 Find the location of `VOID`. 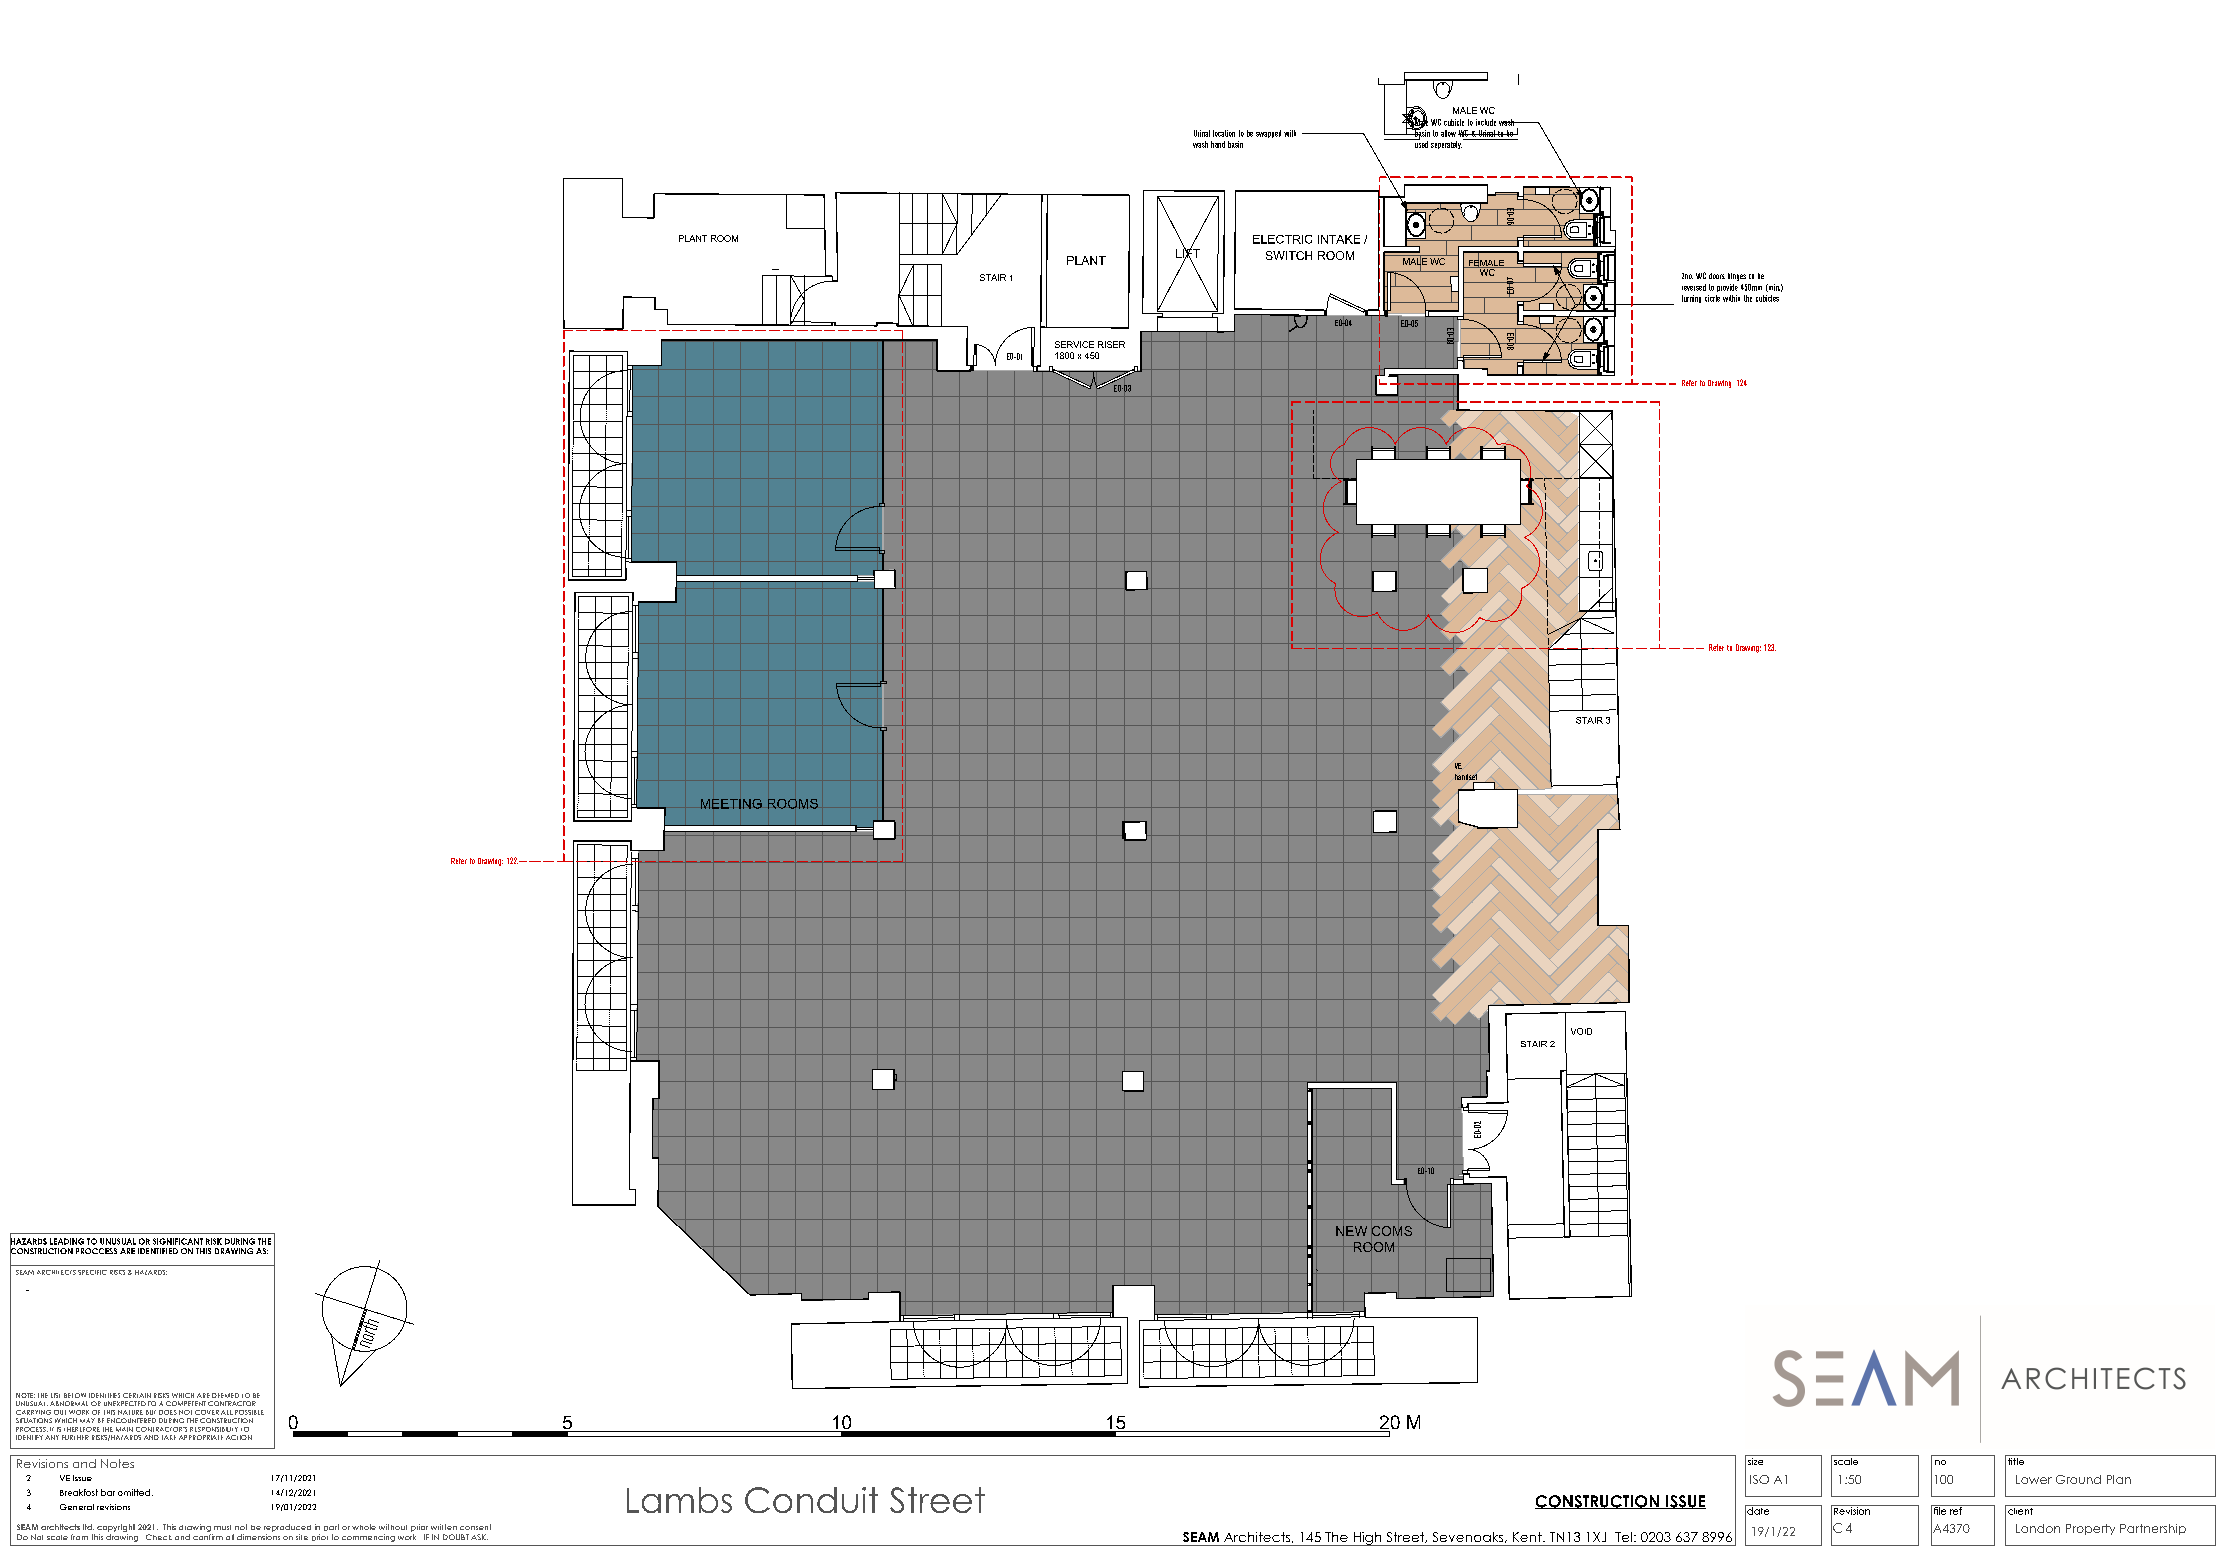

VOID is located at coordinates (1581, 1031).
